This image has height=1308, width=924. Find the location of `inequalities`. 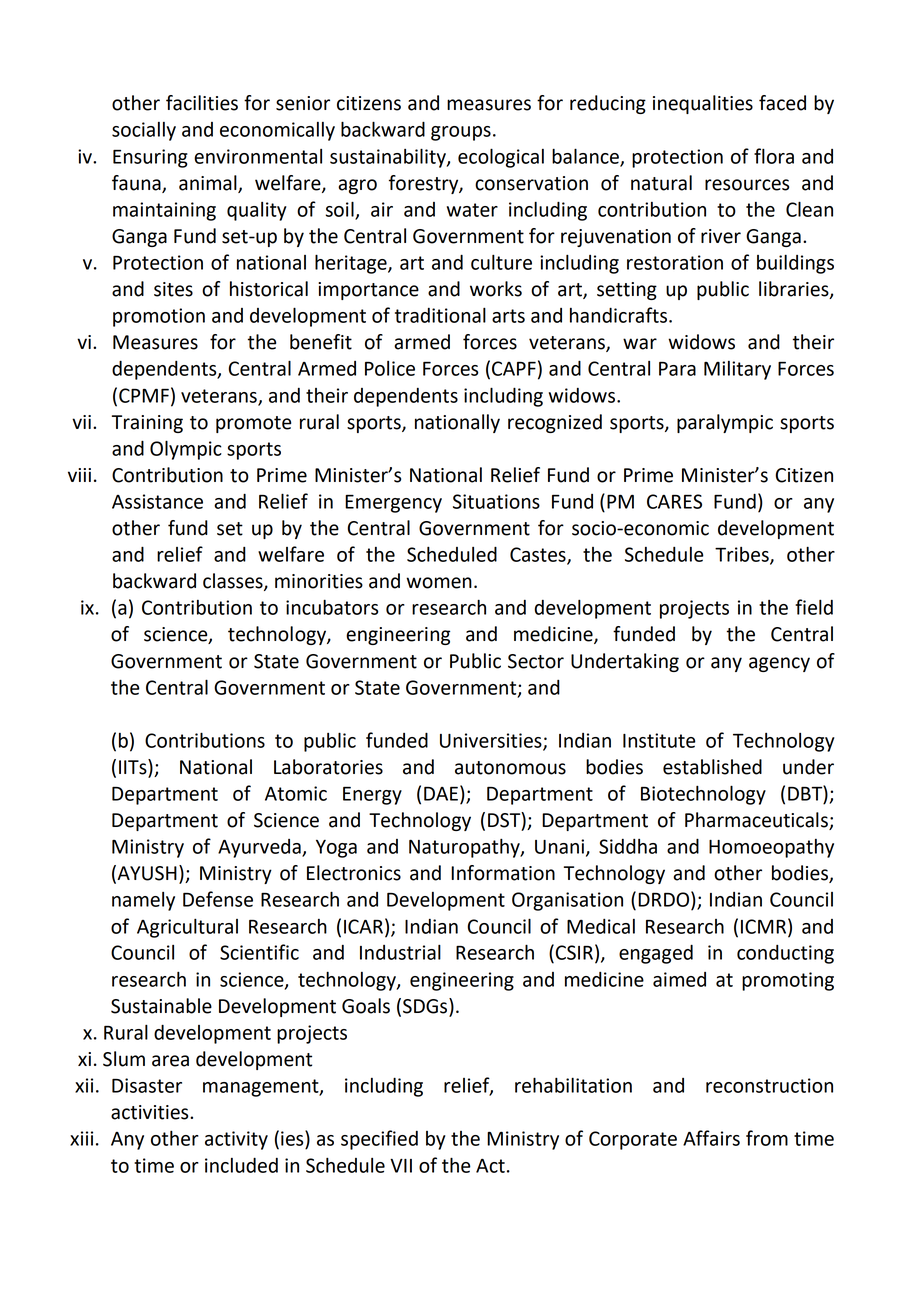

inequalities is located at coordinates (703, 104).
